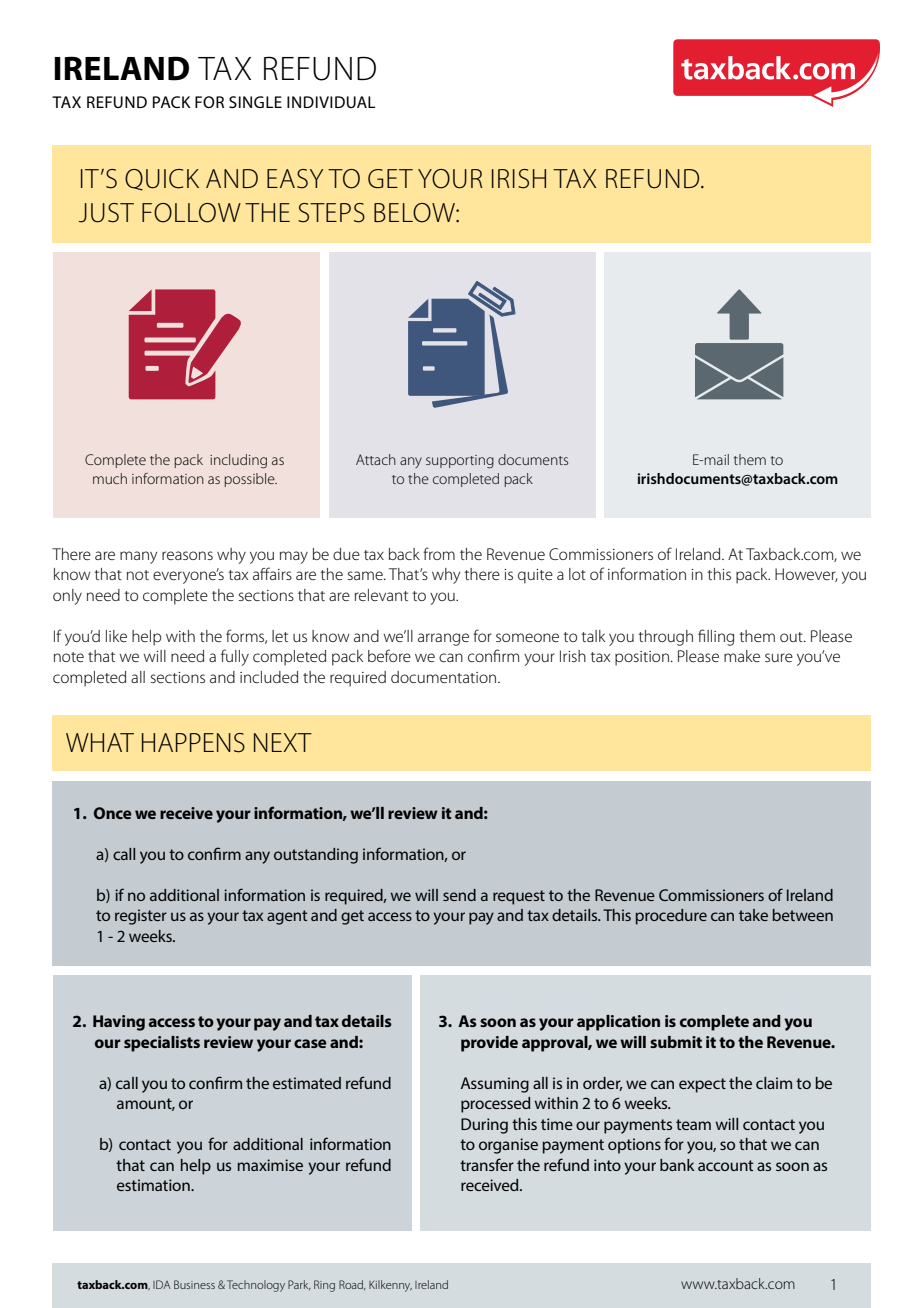  I want to click on QUICK, so click(162, 180).
